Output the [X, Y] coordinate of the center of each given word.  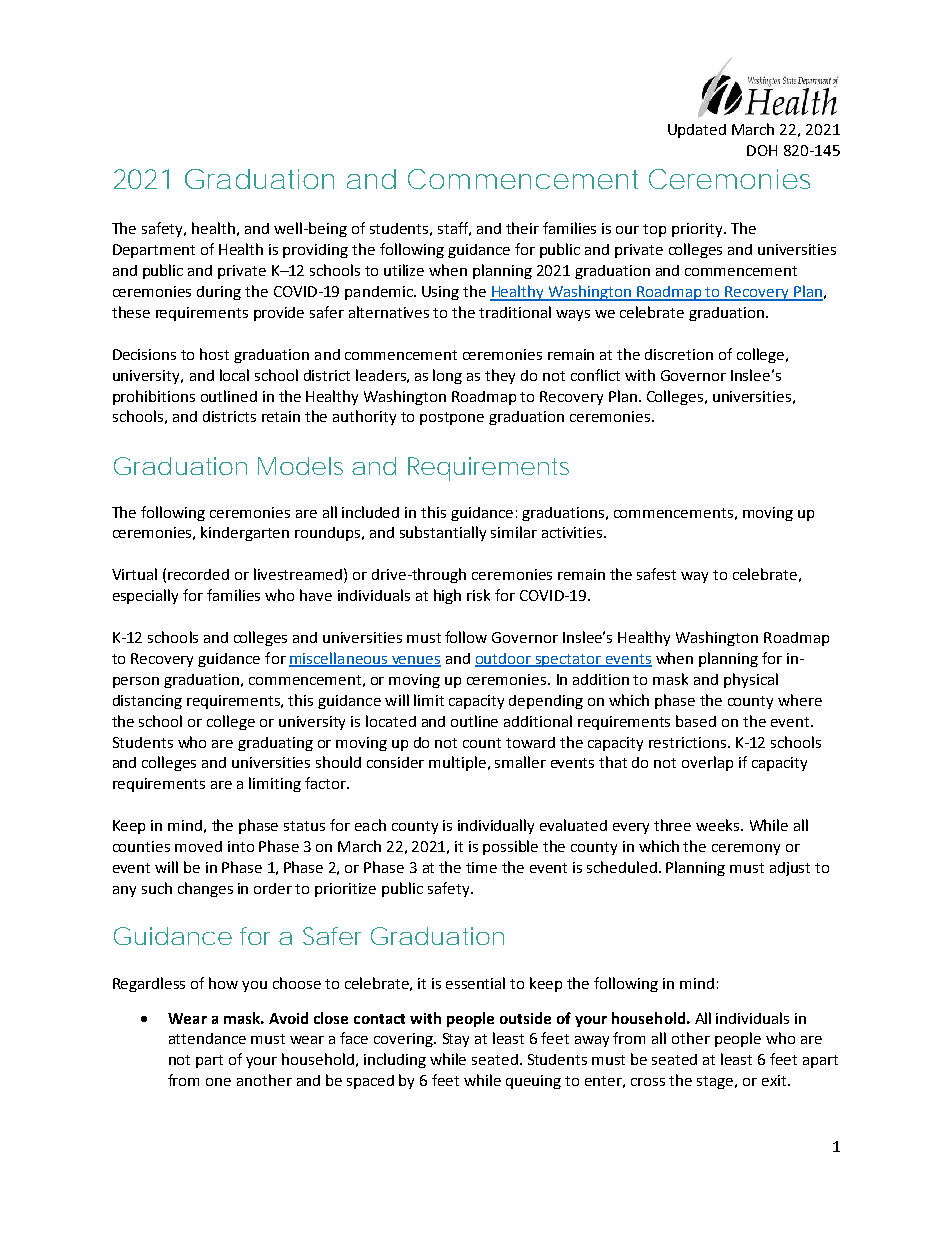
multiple [459, 763]
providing [315, 251]
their [522, 228]
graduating [275, 744]
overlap [707, 763]
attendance [207, 1038]
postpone [452, 418]
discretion [679, 354]
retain [281, 416]
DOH [762, 150]
